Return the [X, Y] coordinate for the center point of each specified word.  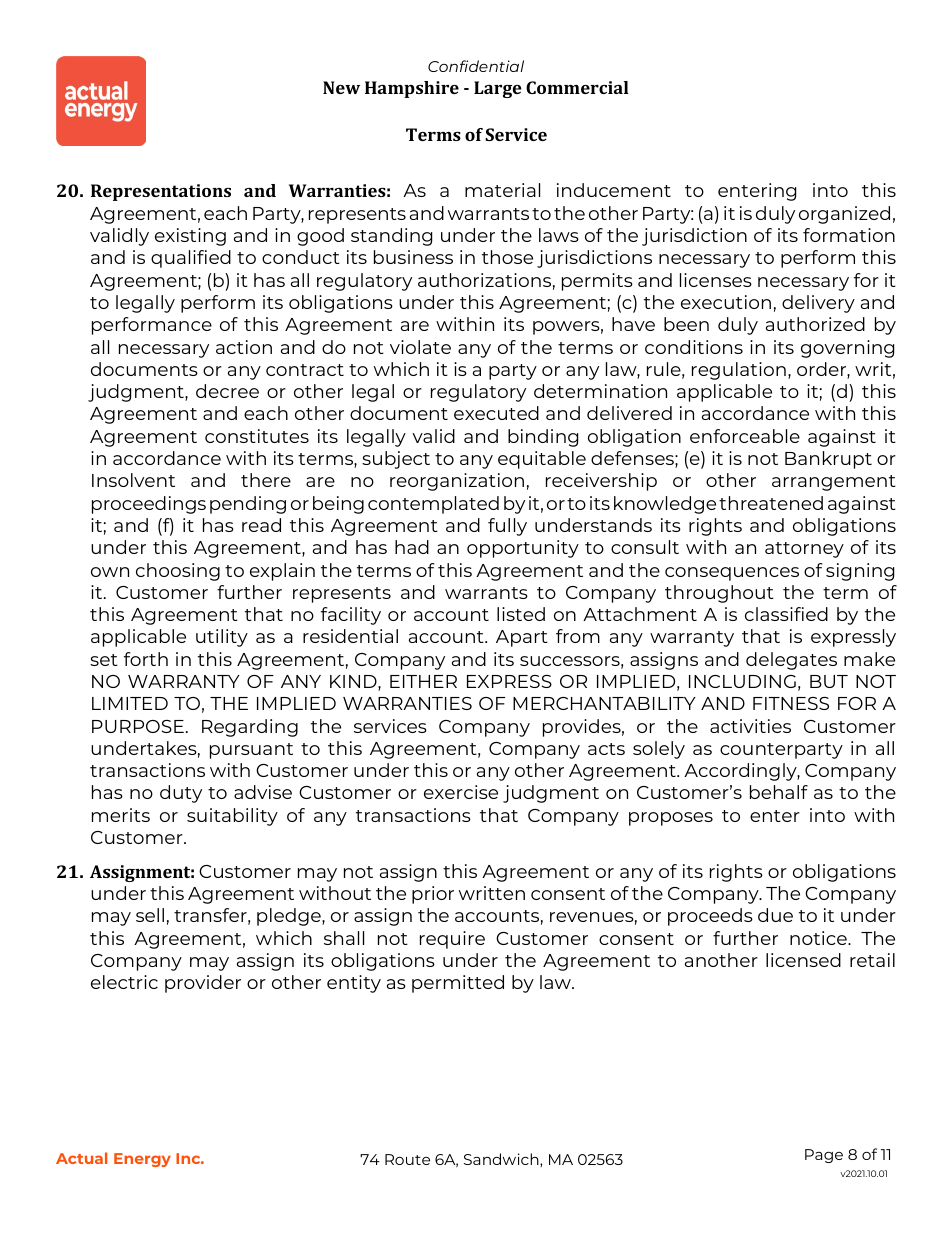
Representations [161, 192]
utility [222, 638]
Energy [142, 1160]
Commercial [577, 87]
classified [786, 614]
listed [521, 614]
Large [498, 89]
